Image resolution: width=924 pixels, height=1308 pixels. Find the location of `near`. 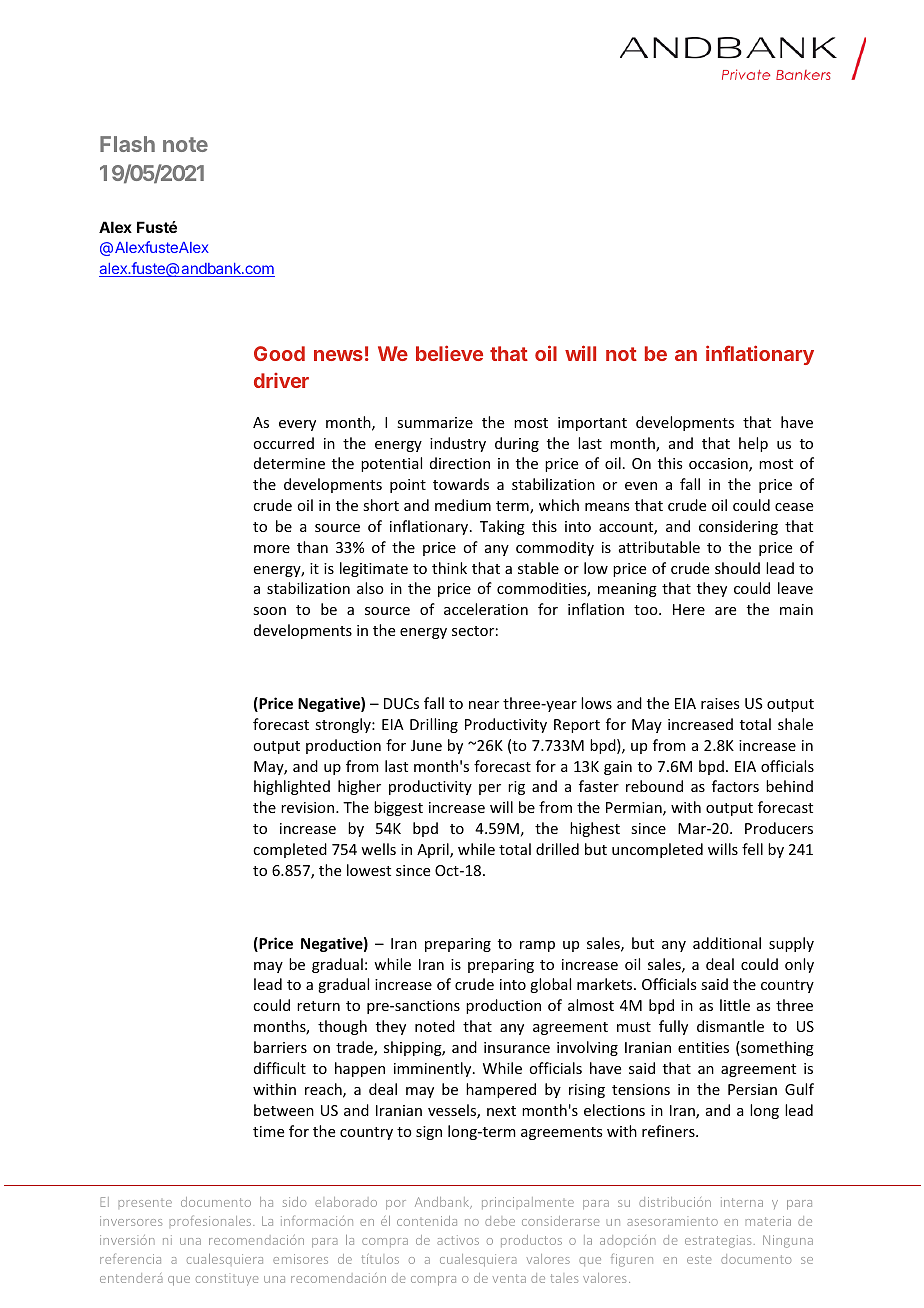

near is located at coordinates (484, 705).
